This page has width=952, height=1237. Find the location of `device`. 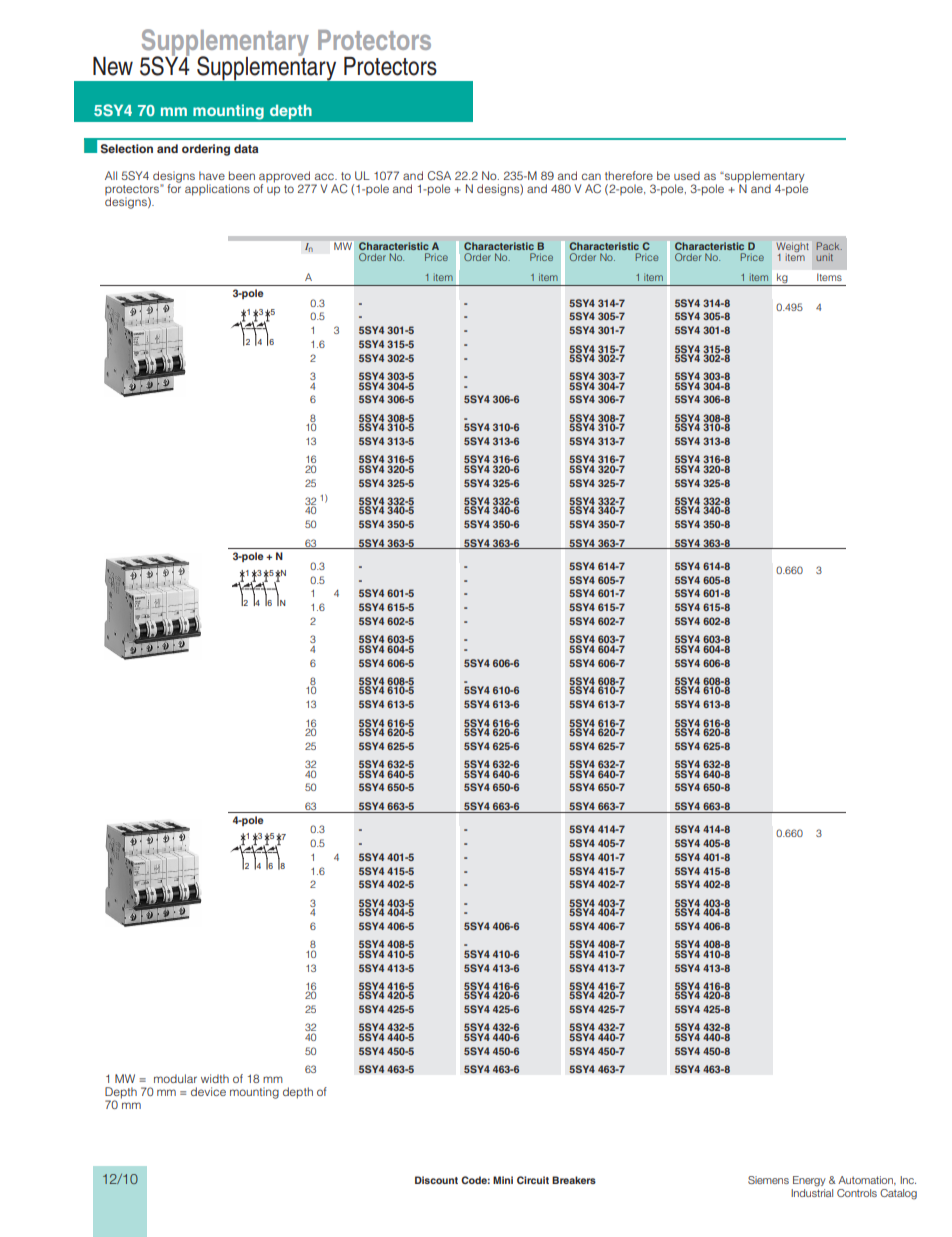

device is located at coordinates (208, 1091).
